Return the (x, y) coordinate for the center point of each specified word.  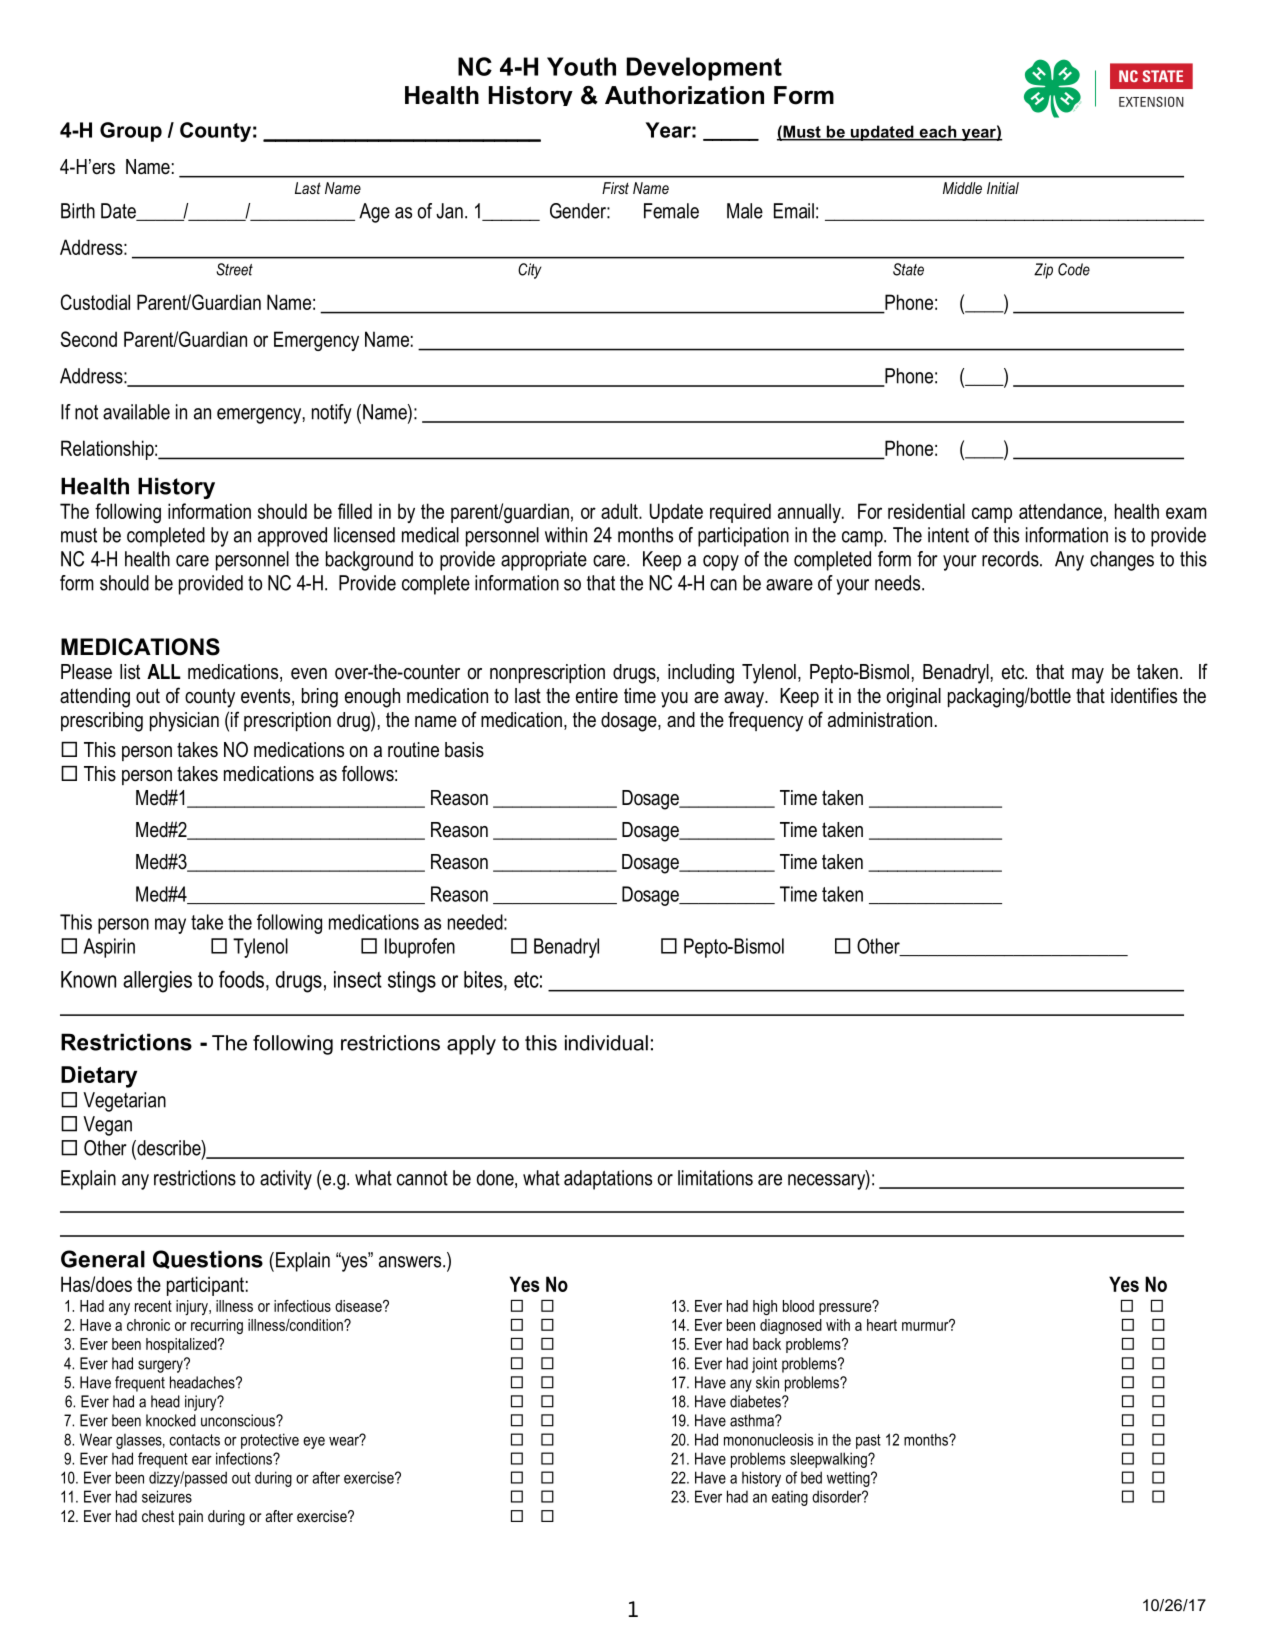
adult (620, 511)
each (938, 132)
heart (882, 1325)
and (681, 720)
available (136, 412)
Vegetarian (124, 1102)
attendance (1060, 511)
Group (131, 132)
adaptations (608, 1180)
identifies (1144, 695)
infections (245, 1458)
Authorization (684, 95)
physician (184, 722)
